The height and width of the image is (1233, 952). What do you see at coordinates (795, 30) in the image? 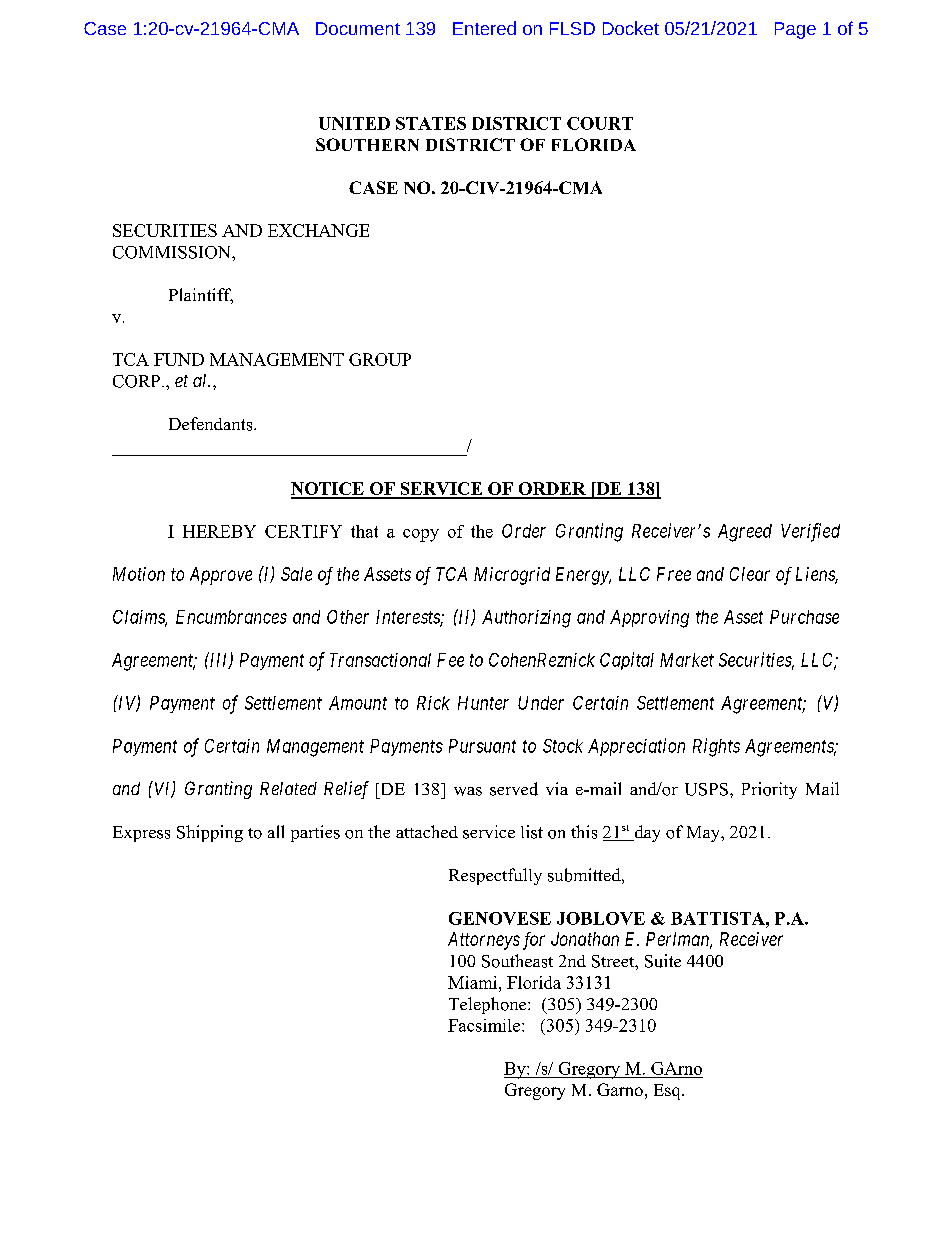
I see `Page` at bounding box center [795, 30].
